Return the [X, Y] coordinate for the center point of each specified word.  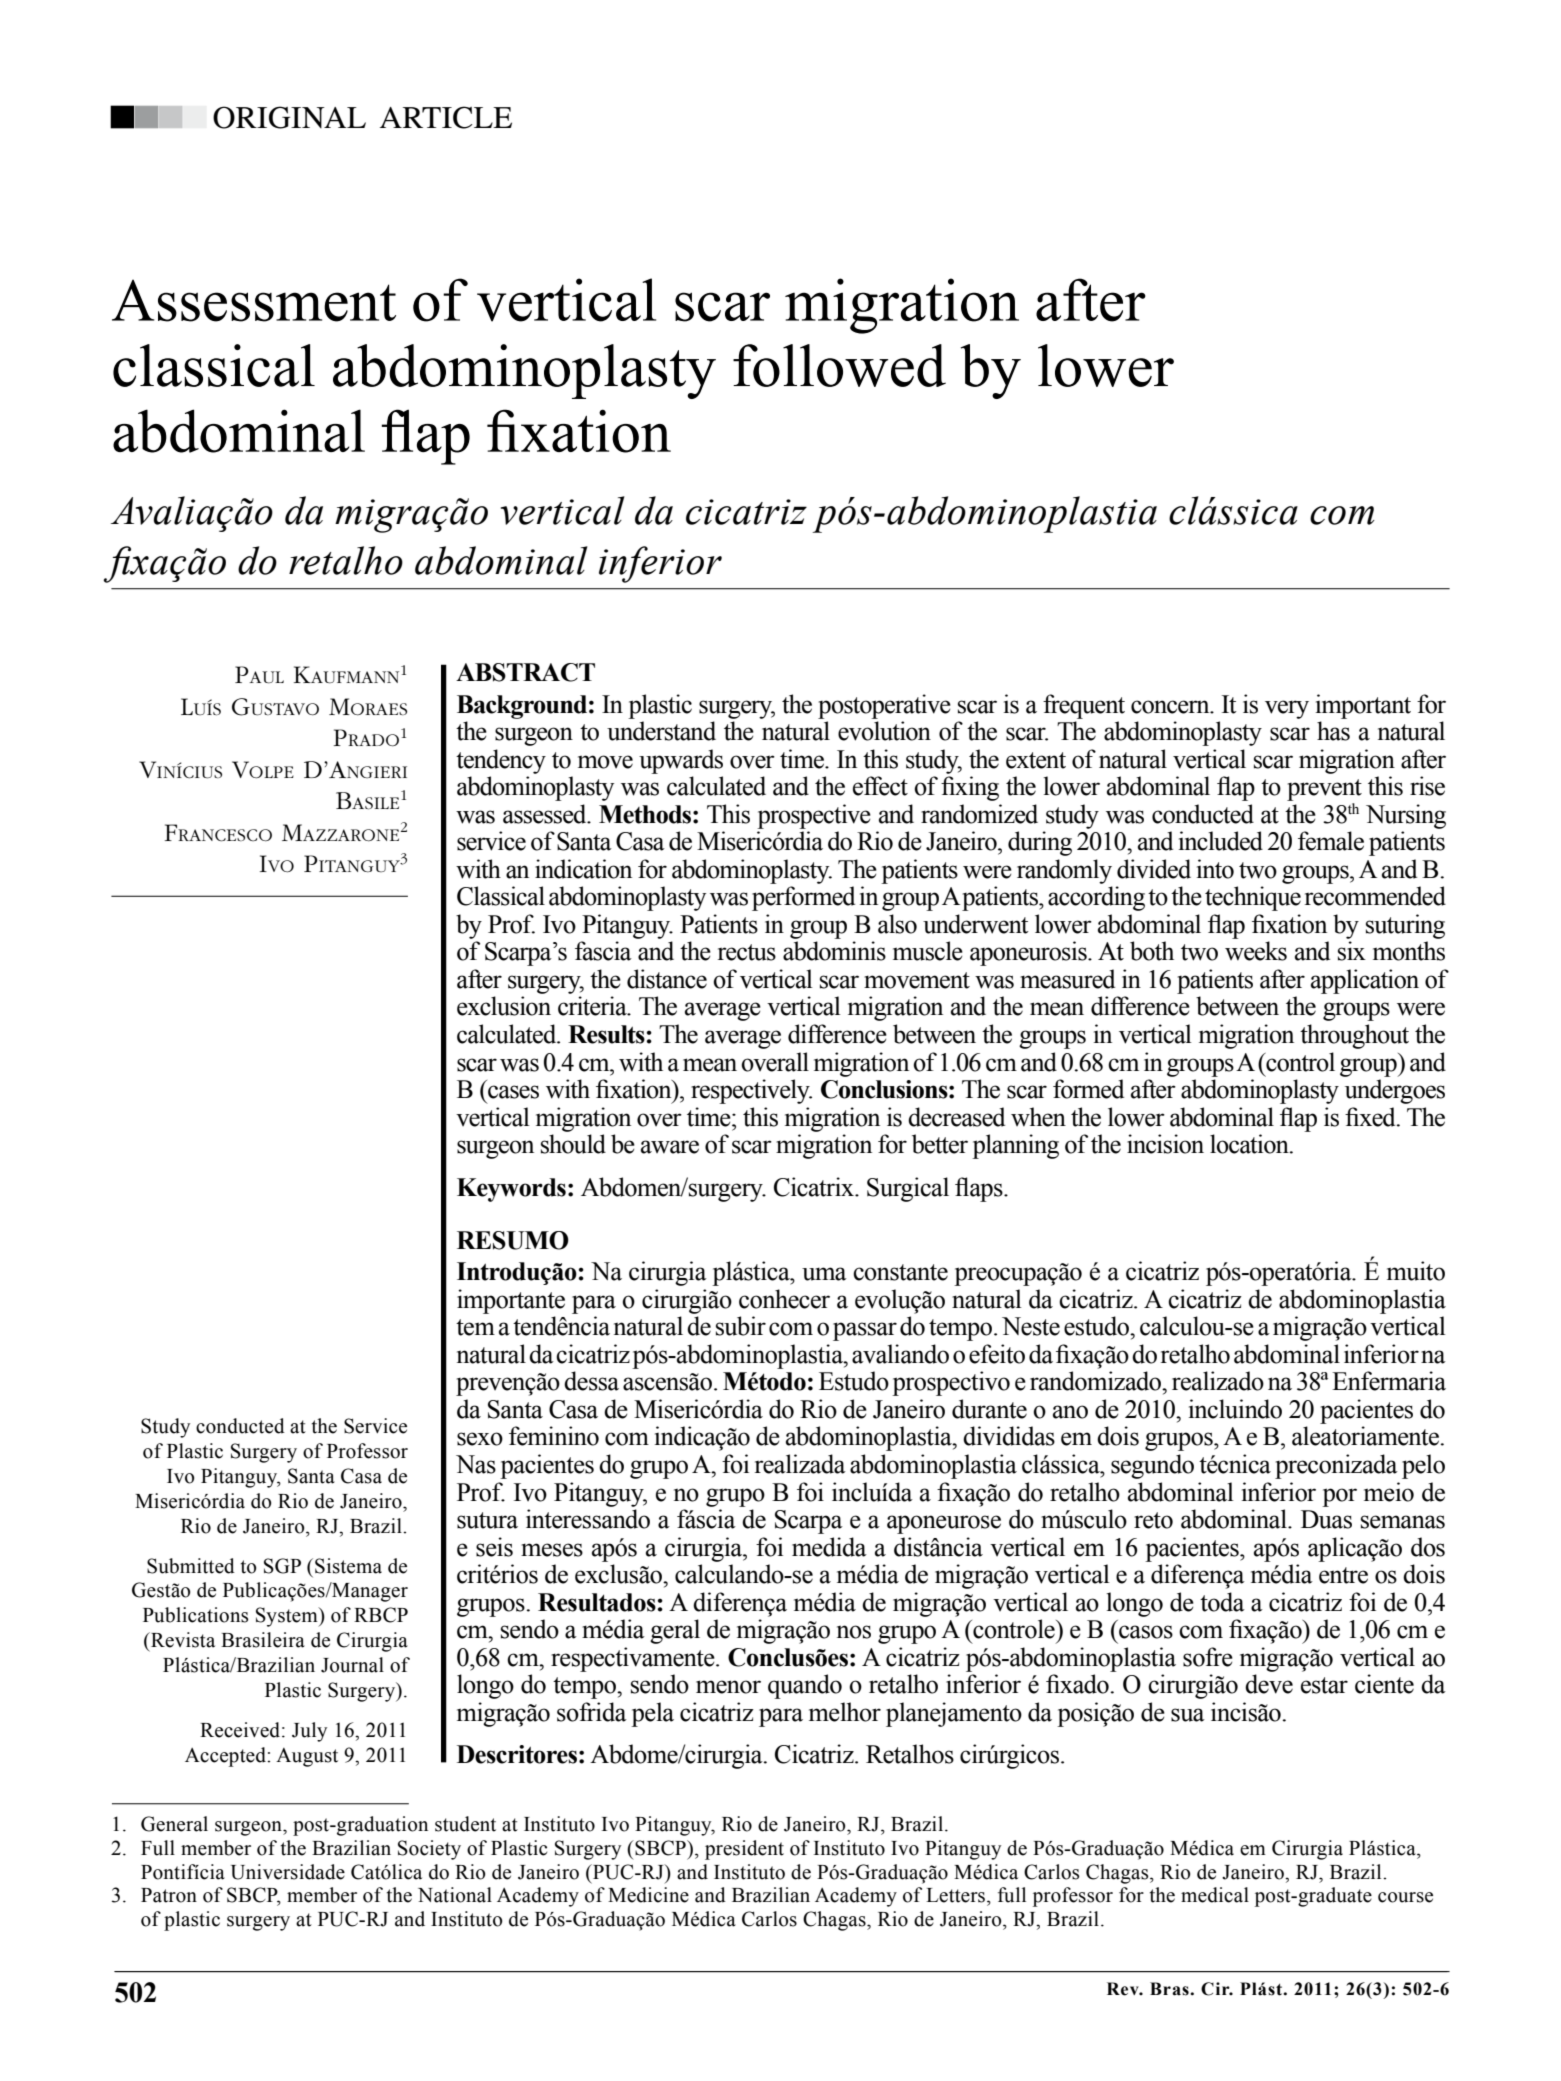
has [1333, 731]
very [1287, 709]
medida [829, 1547]
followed [839, 365]
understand [661, 731]
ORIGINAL [289, 117]
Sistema [348, 1566]
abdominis [834, 951]
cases [513, 1092]
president [744, 1850]
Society [429, 1850]
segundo [1152, 1466]
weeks [1256, 951]
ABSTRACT [525, 672]
